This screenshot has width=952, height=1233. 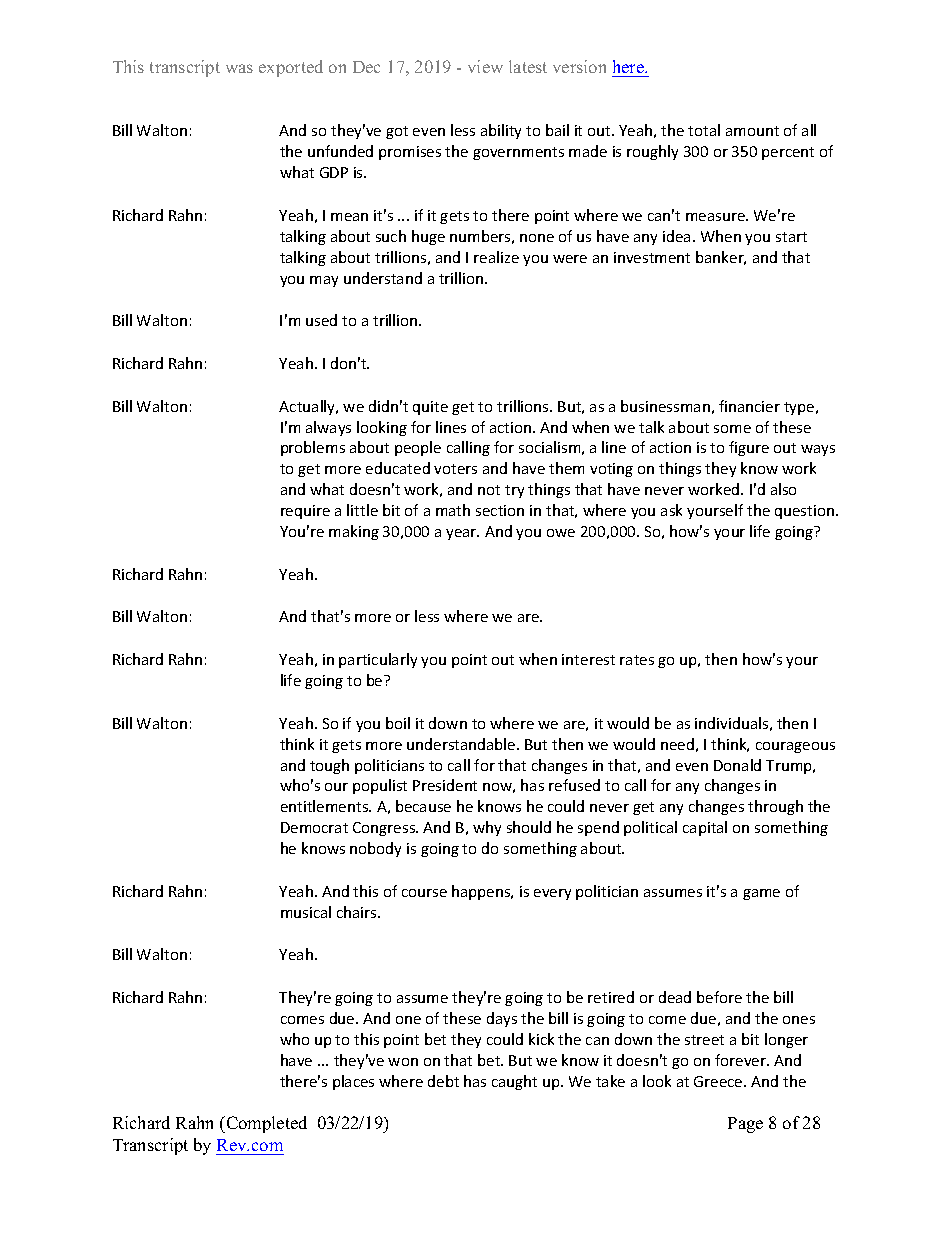 What do you see at coordinates (528, 66) in the screenshot?
I see `latest` at bounding box center [528, 66].
